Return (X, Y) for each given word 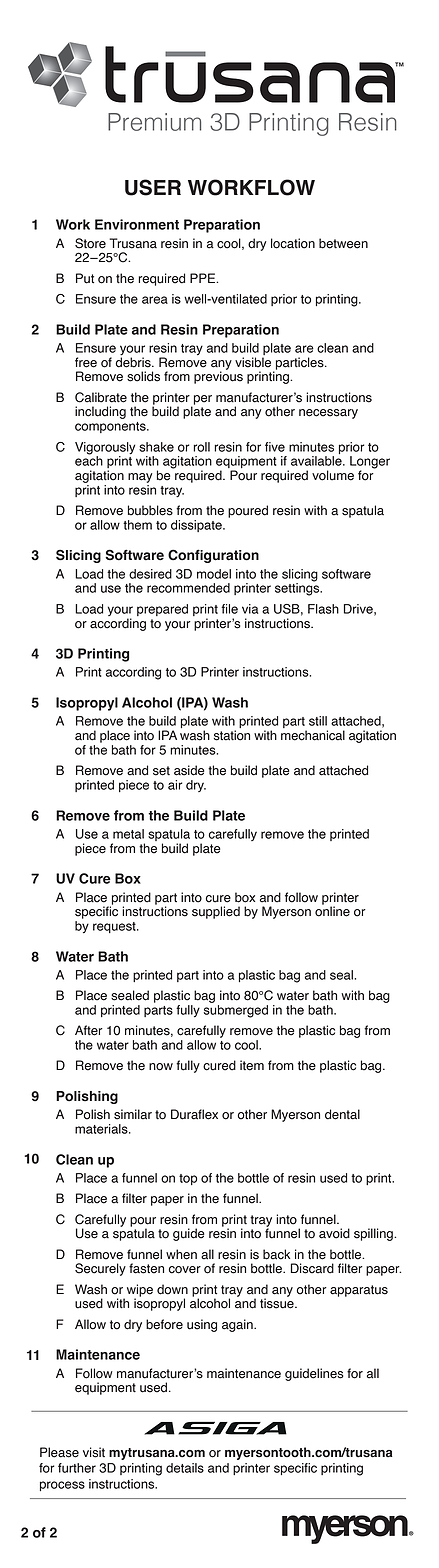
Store (90, 243)
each (89, 460)
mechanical (313, 735)
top (188, 1179)
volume (333, 475)
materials (102, 1129)
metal (128, 834)
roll (201, 447)
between (343, 243)
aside (189, 770)
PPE (204, 278)
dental (342, 1114)
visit (94, 1452)
